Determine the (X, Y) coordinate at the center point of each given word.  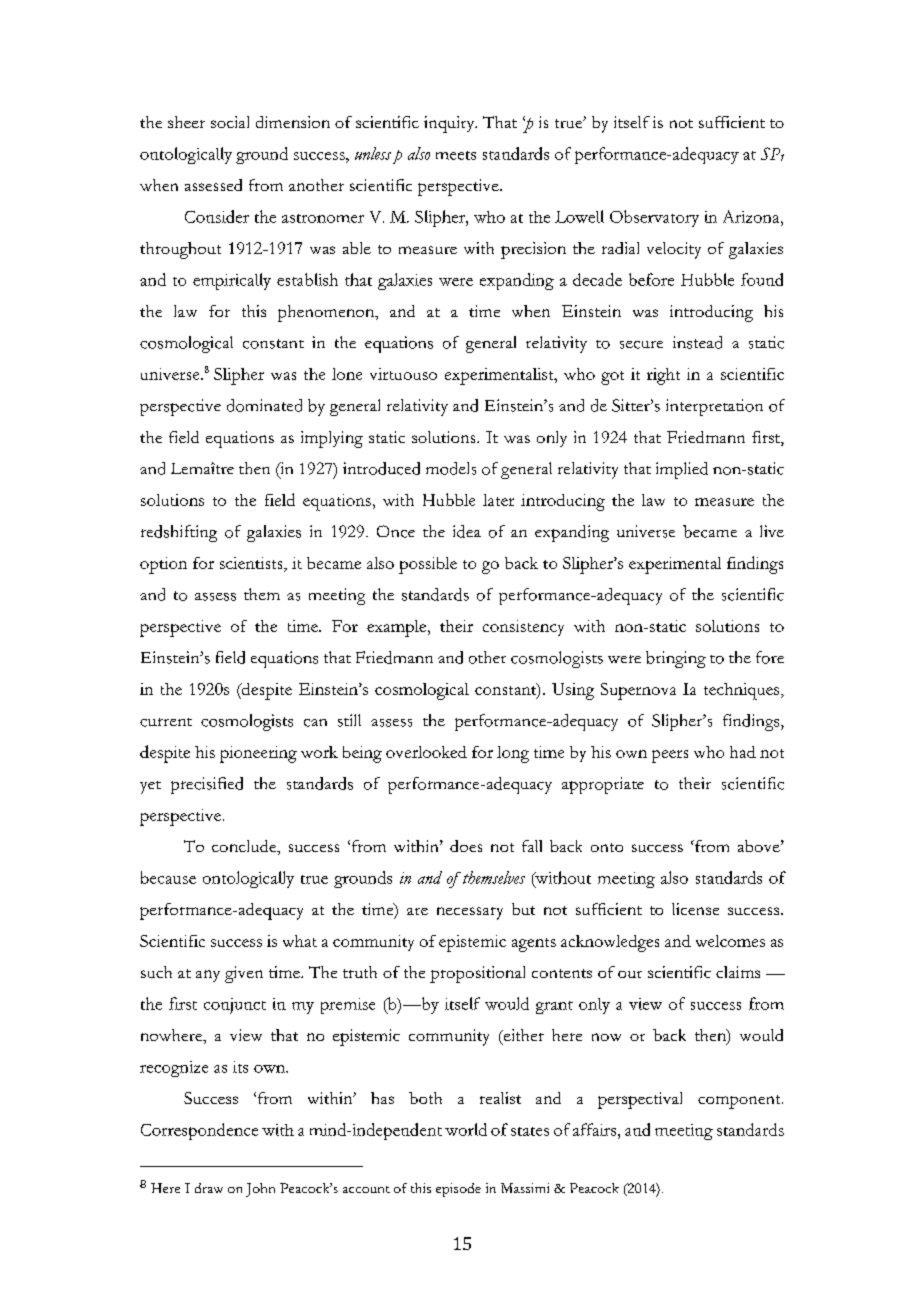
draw (209, 1188)
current (166, 722)
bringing (676, 659)
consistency (523, 628)
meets (456, 155)
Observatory (654, 218)
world (466, 1129)
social (230, 122)
